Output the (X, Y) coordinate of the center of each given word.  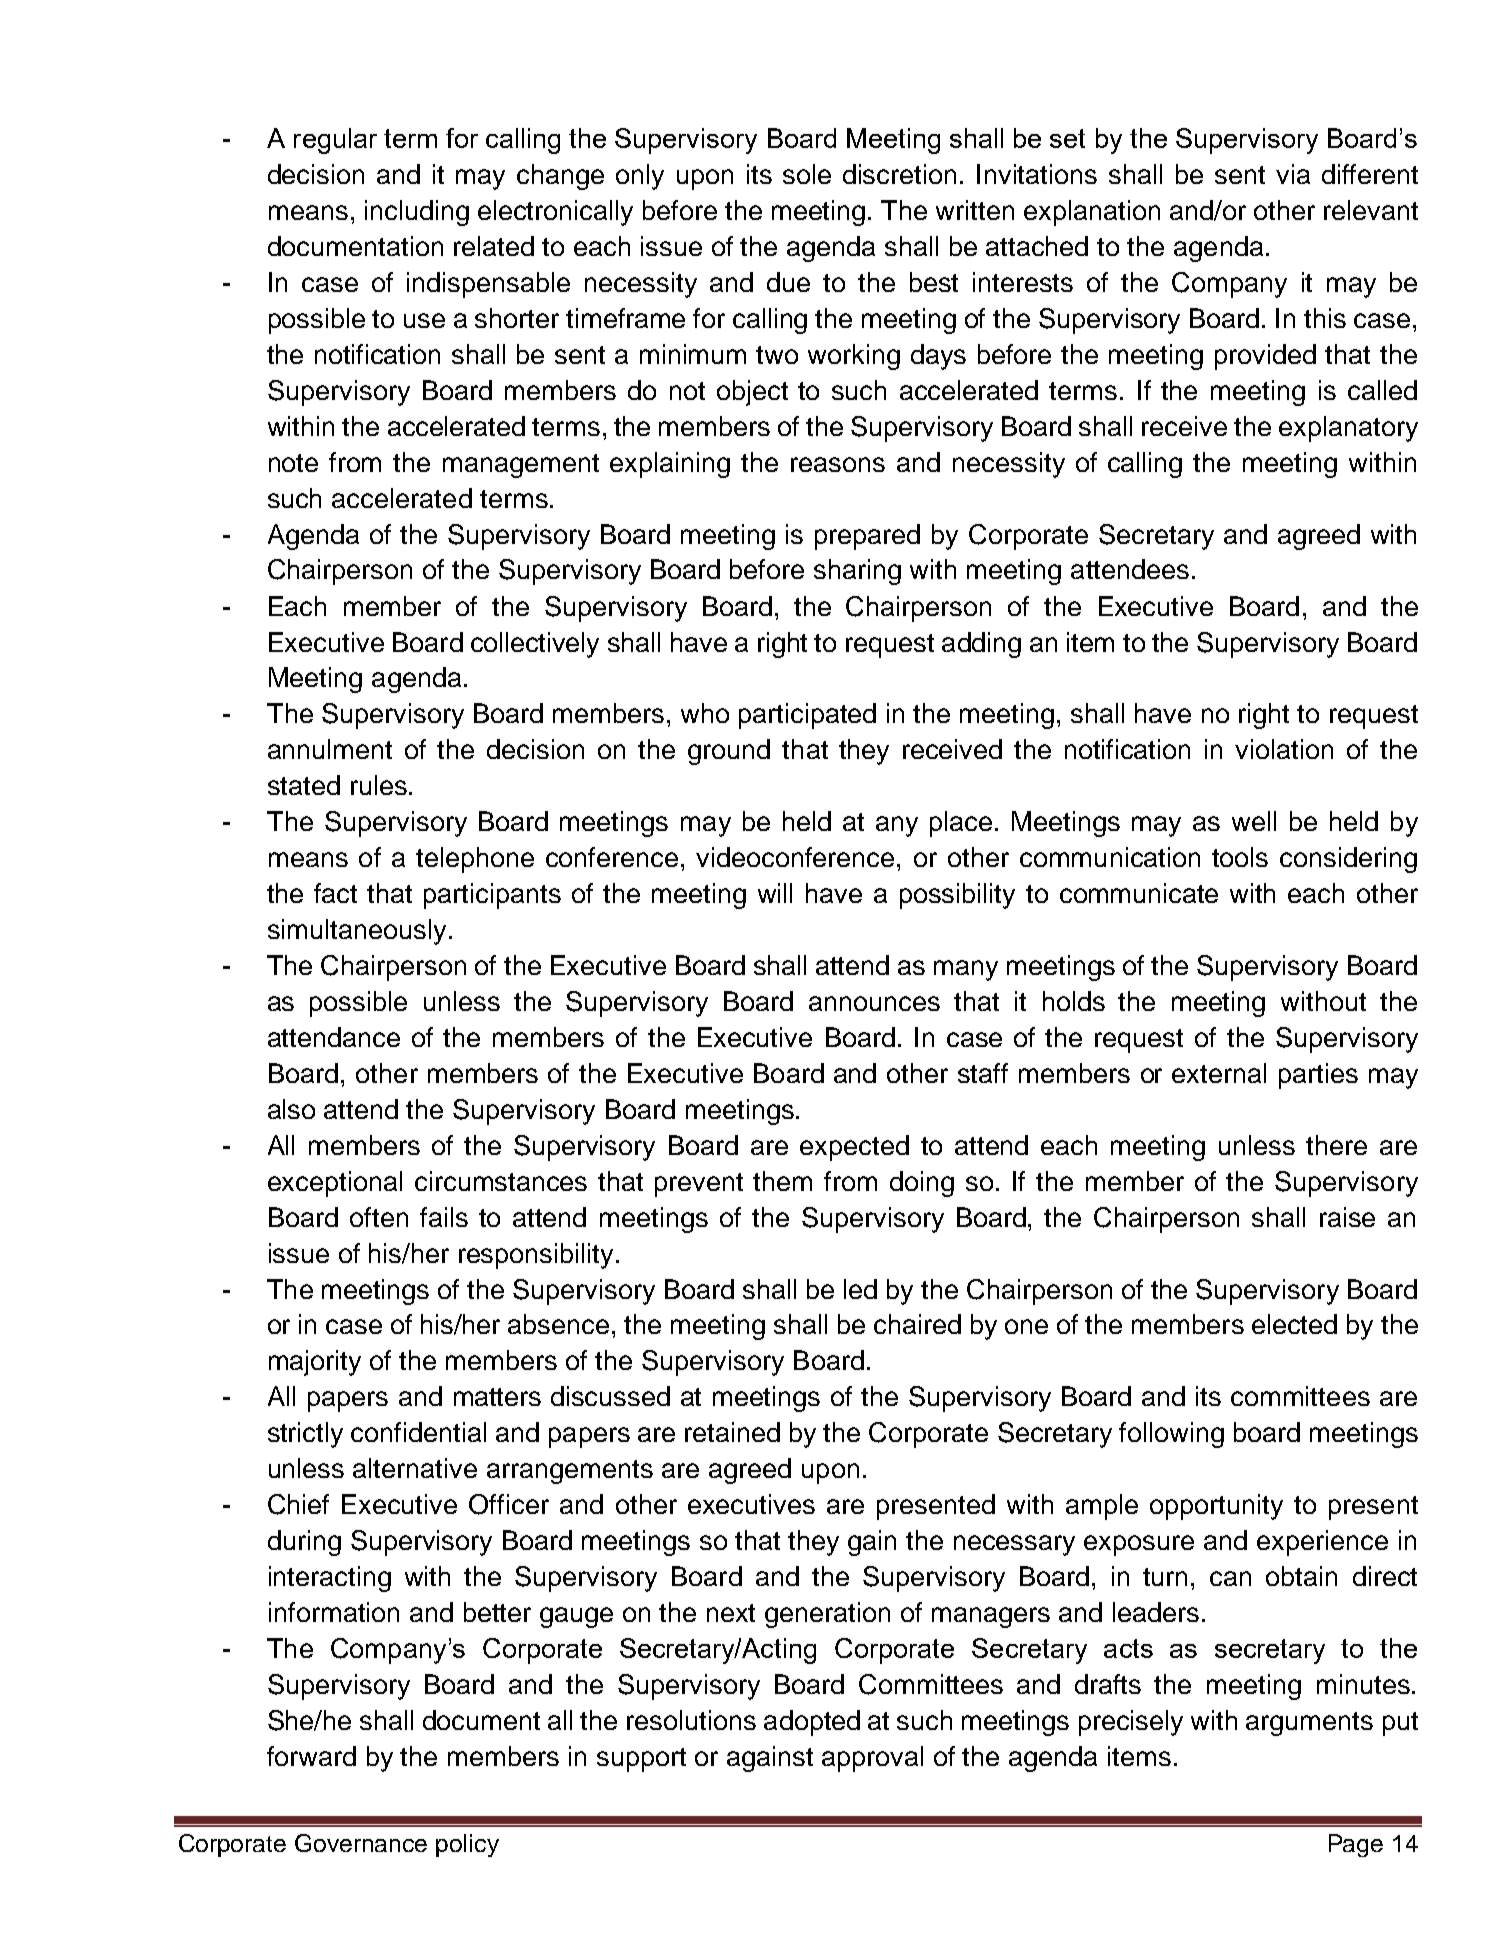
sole (807, 174)
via (1293, 174)
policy (467, 1845)
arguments (1309, 1724)
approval (872, 1759)
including (417, 213)
